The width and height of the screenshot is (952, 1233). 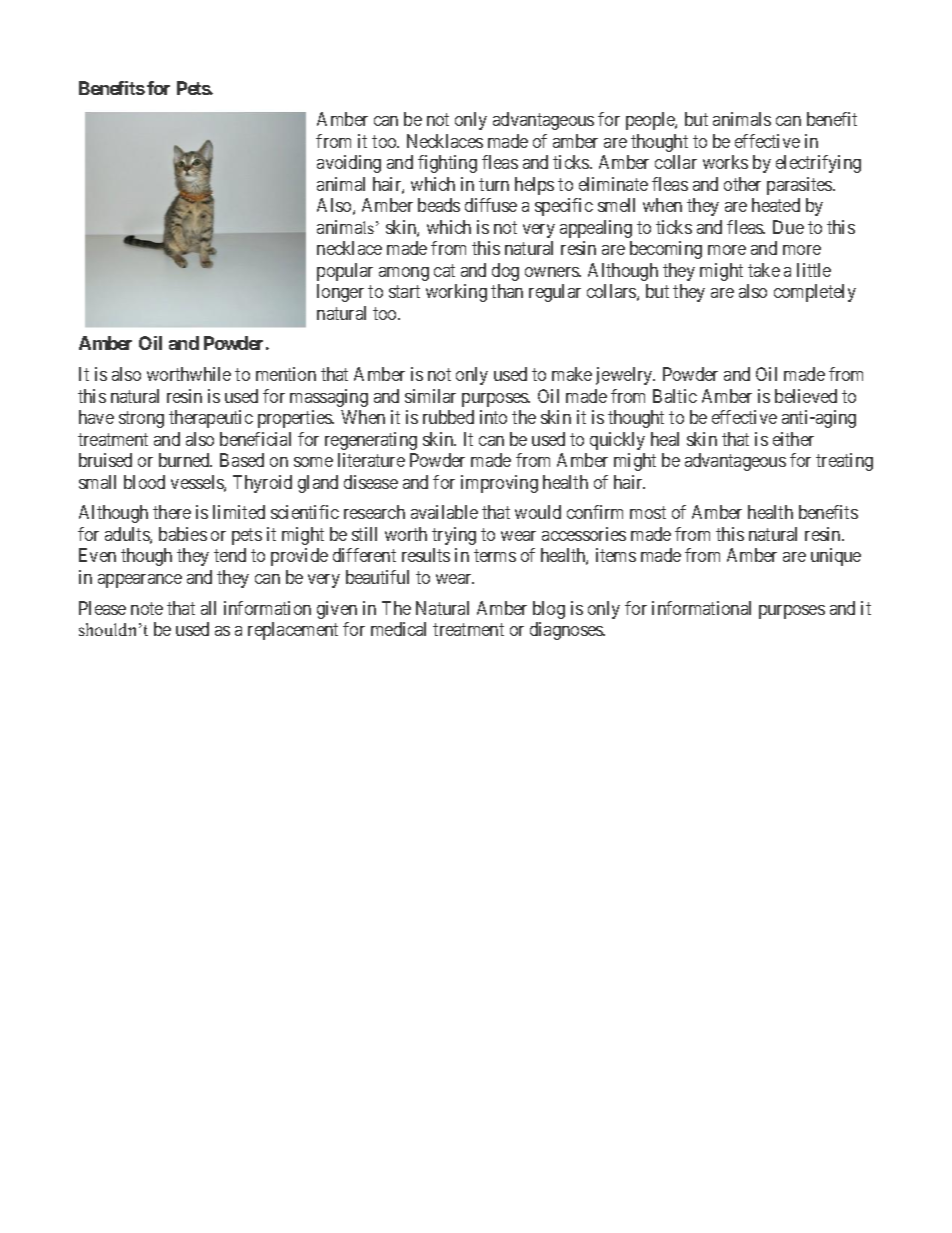 I want to click on avoiding, so click(x=349, y=164).
